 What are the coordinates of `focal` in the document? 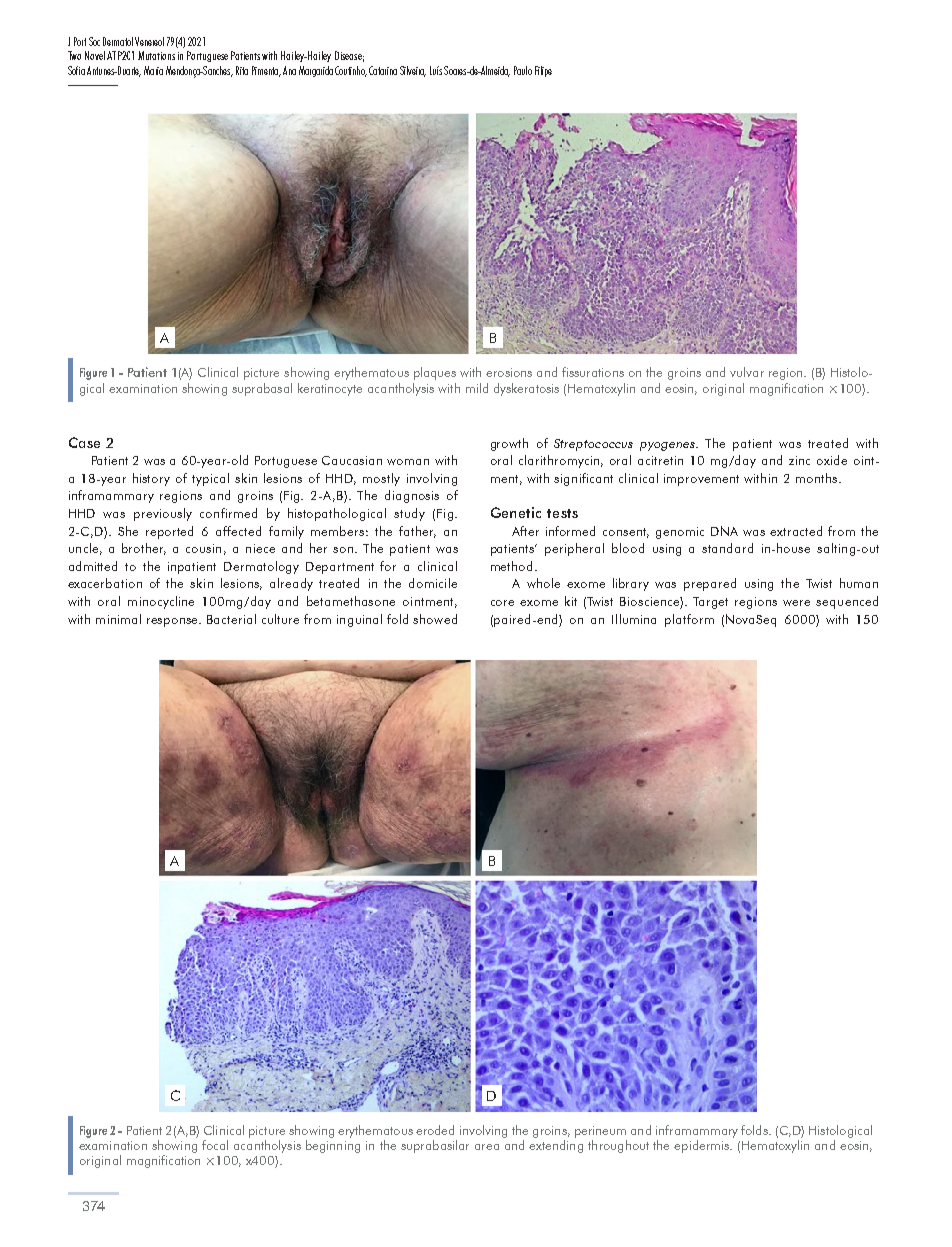 It's located at (215, 1145).
